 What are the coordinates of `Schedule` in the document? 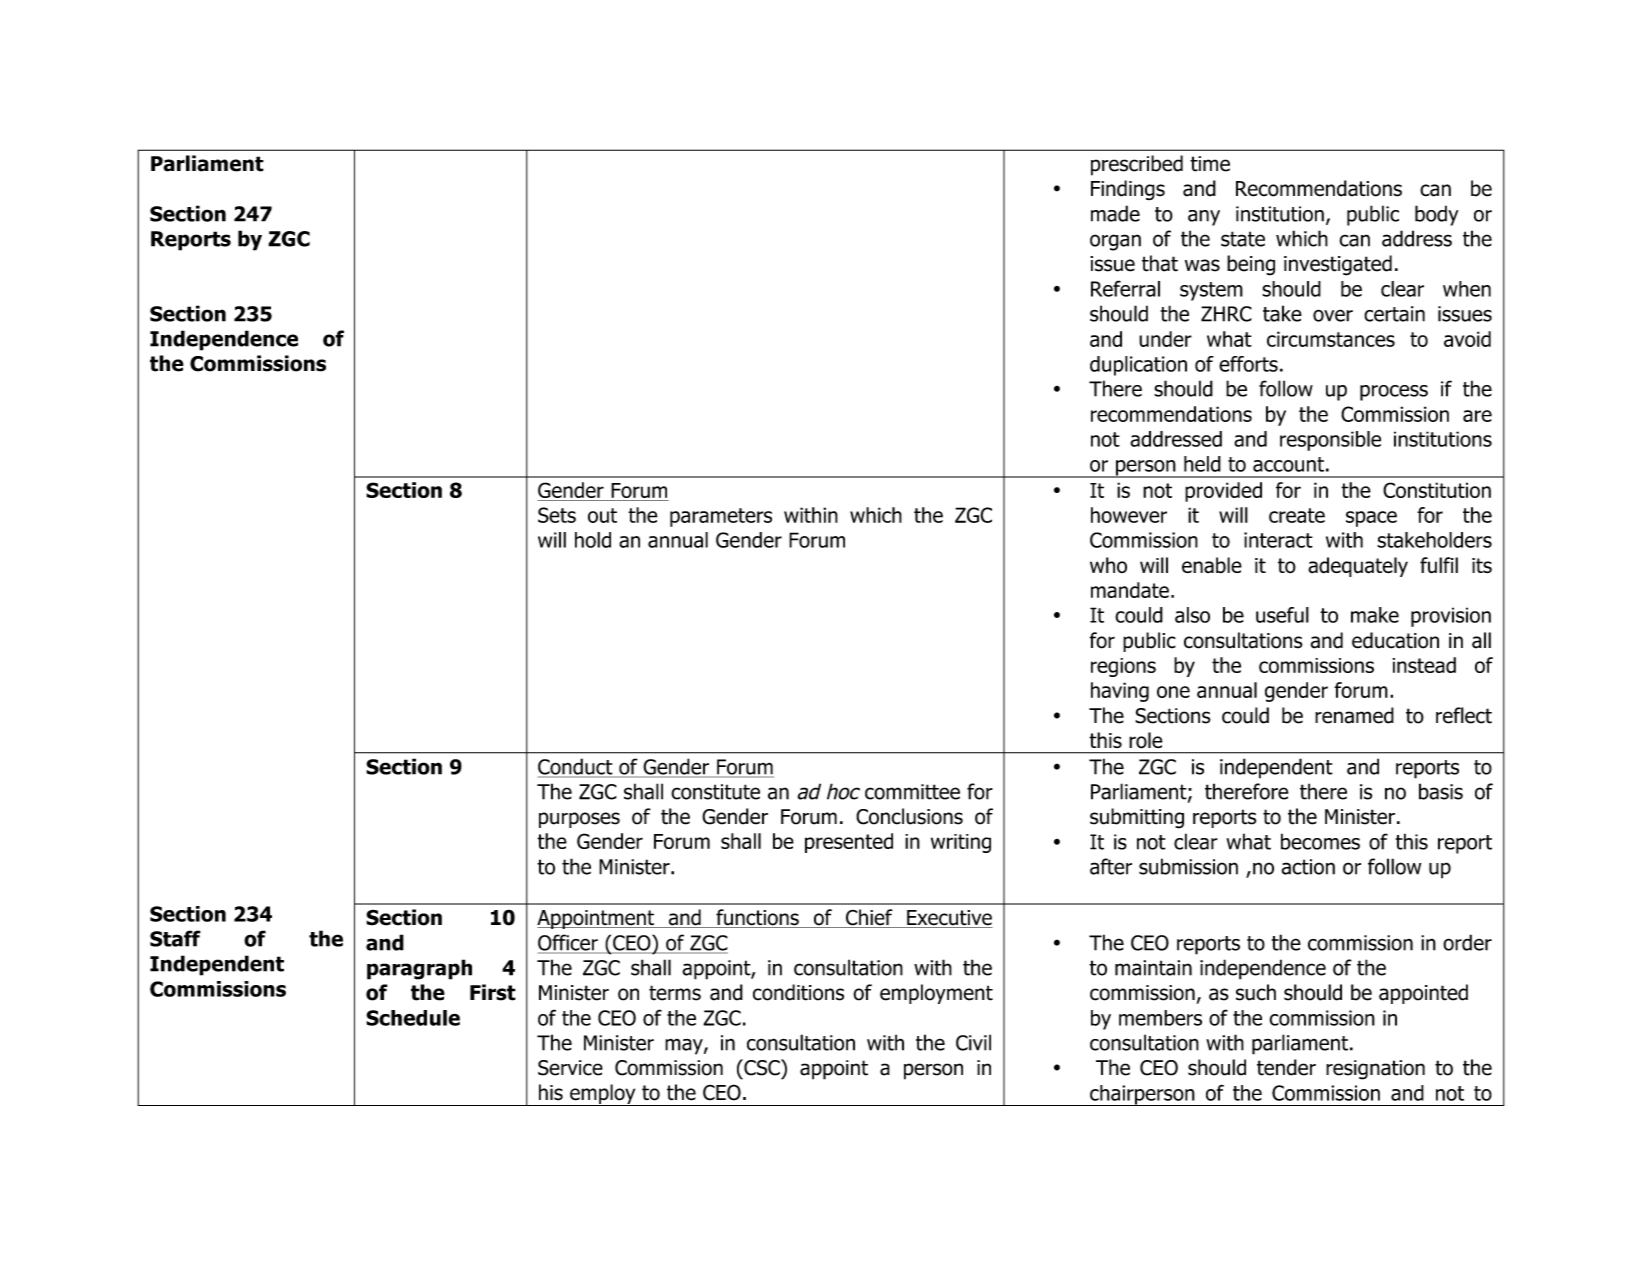 It's located at (413, 1018).
